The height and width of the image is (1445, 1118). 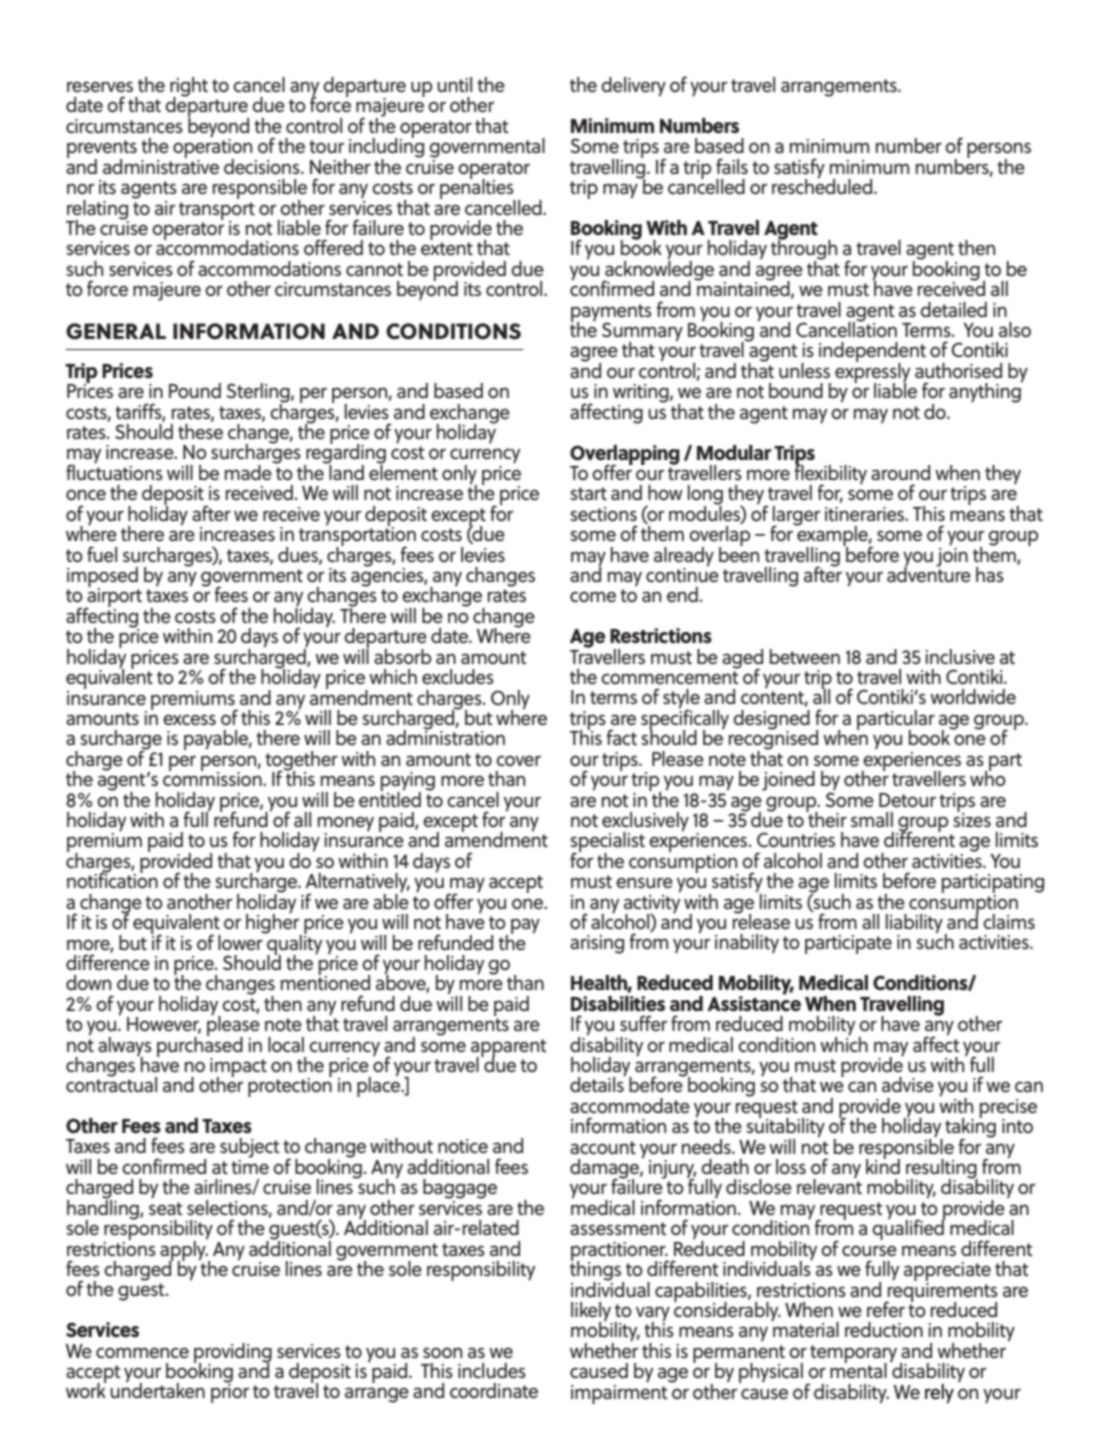 What do you see at coordinates (233, 1354) in the image?
I see `providing` at bounding box center [233, 1354].
